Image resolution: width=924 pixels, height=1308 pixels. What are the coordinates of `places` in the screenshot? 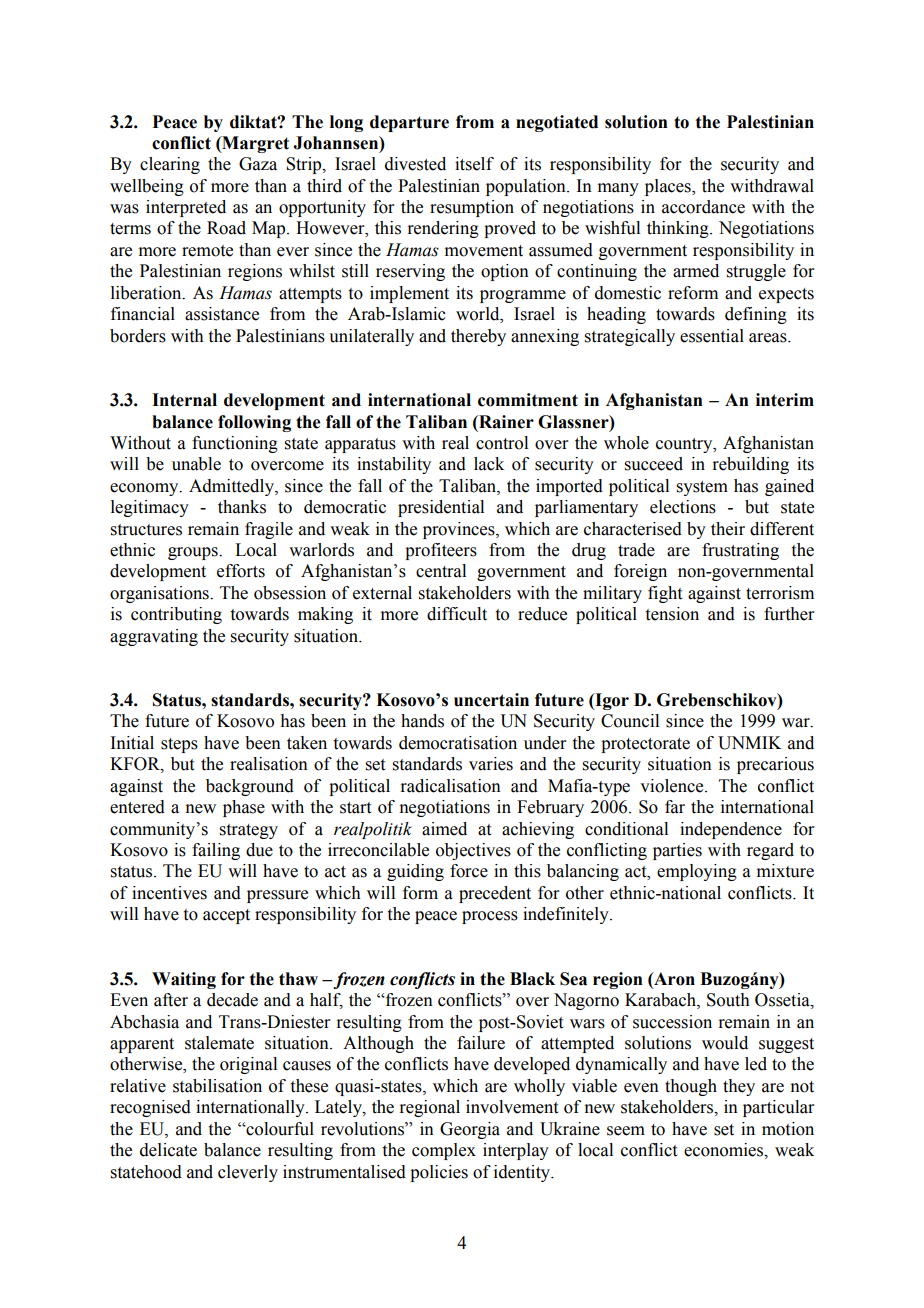 It's located at (669, 187).
